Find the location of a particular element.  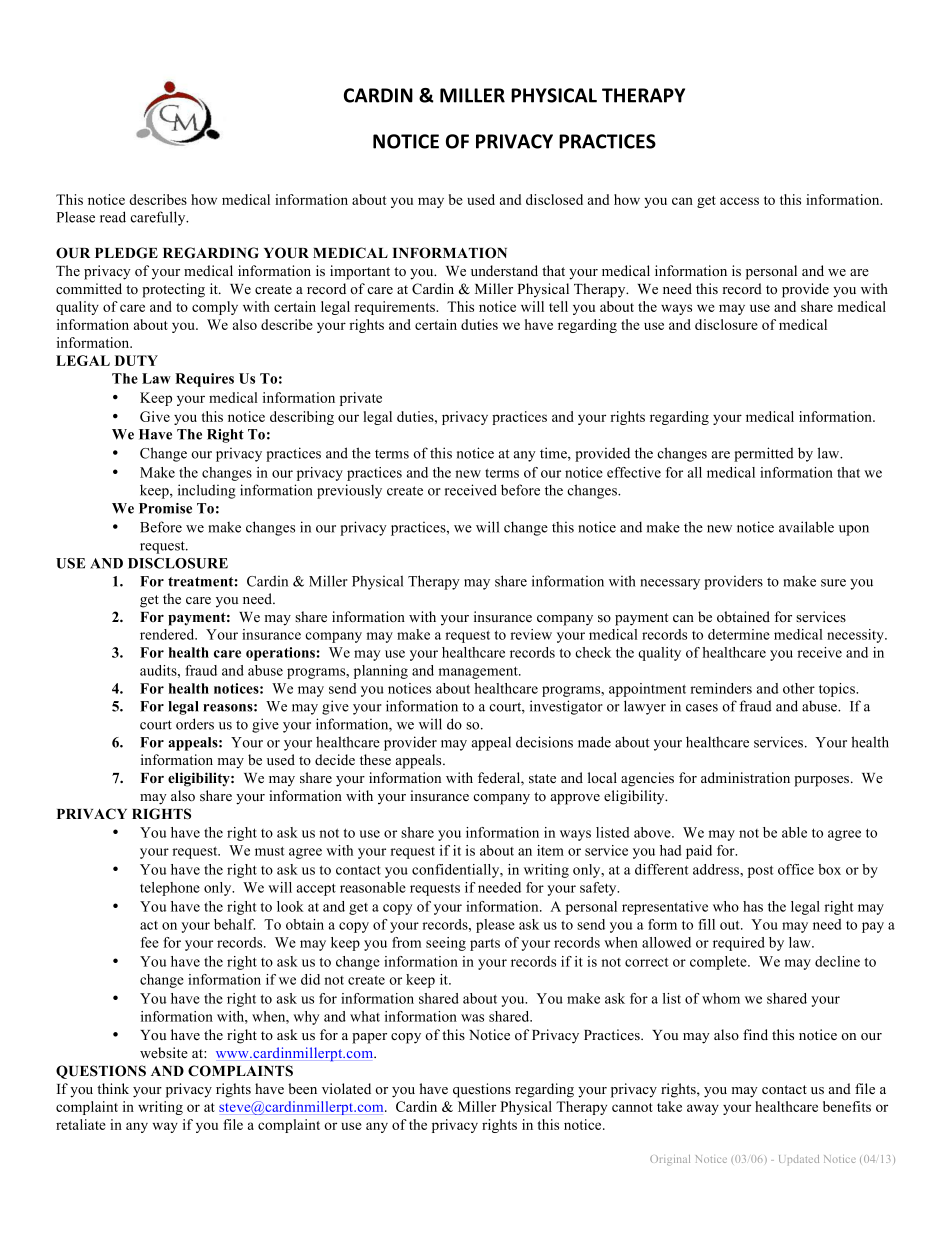

violated is located at coordinates (346, 1088).
